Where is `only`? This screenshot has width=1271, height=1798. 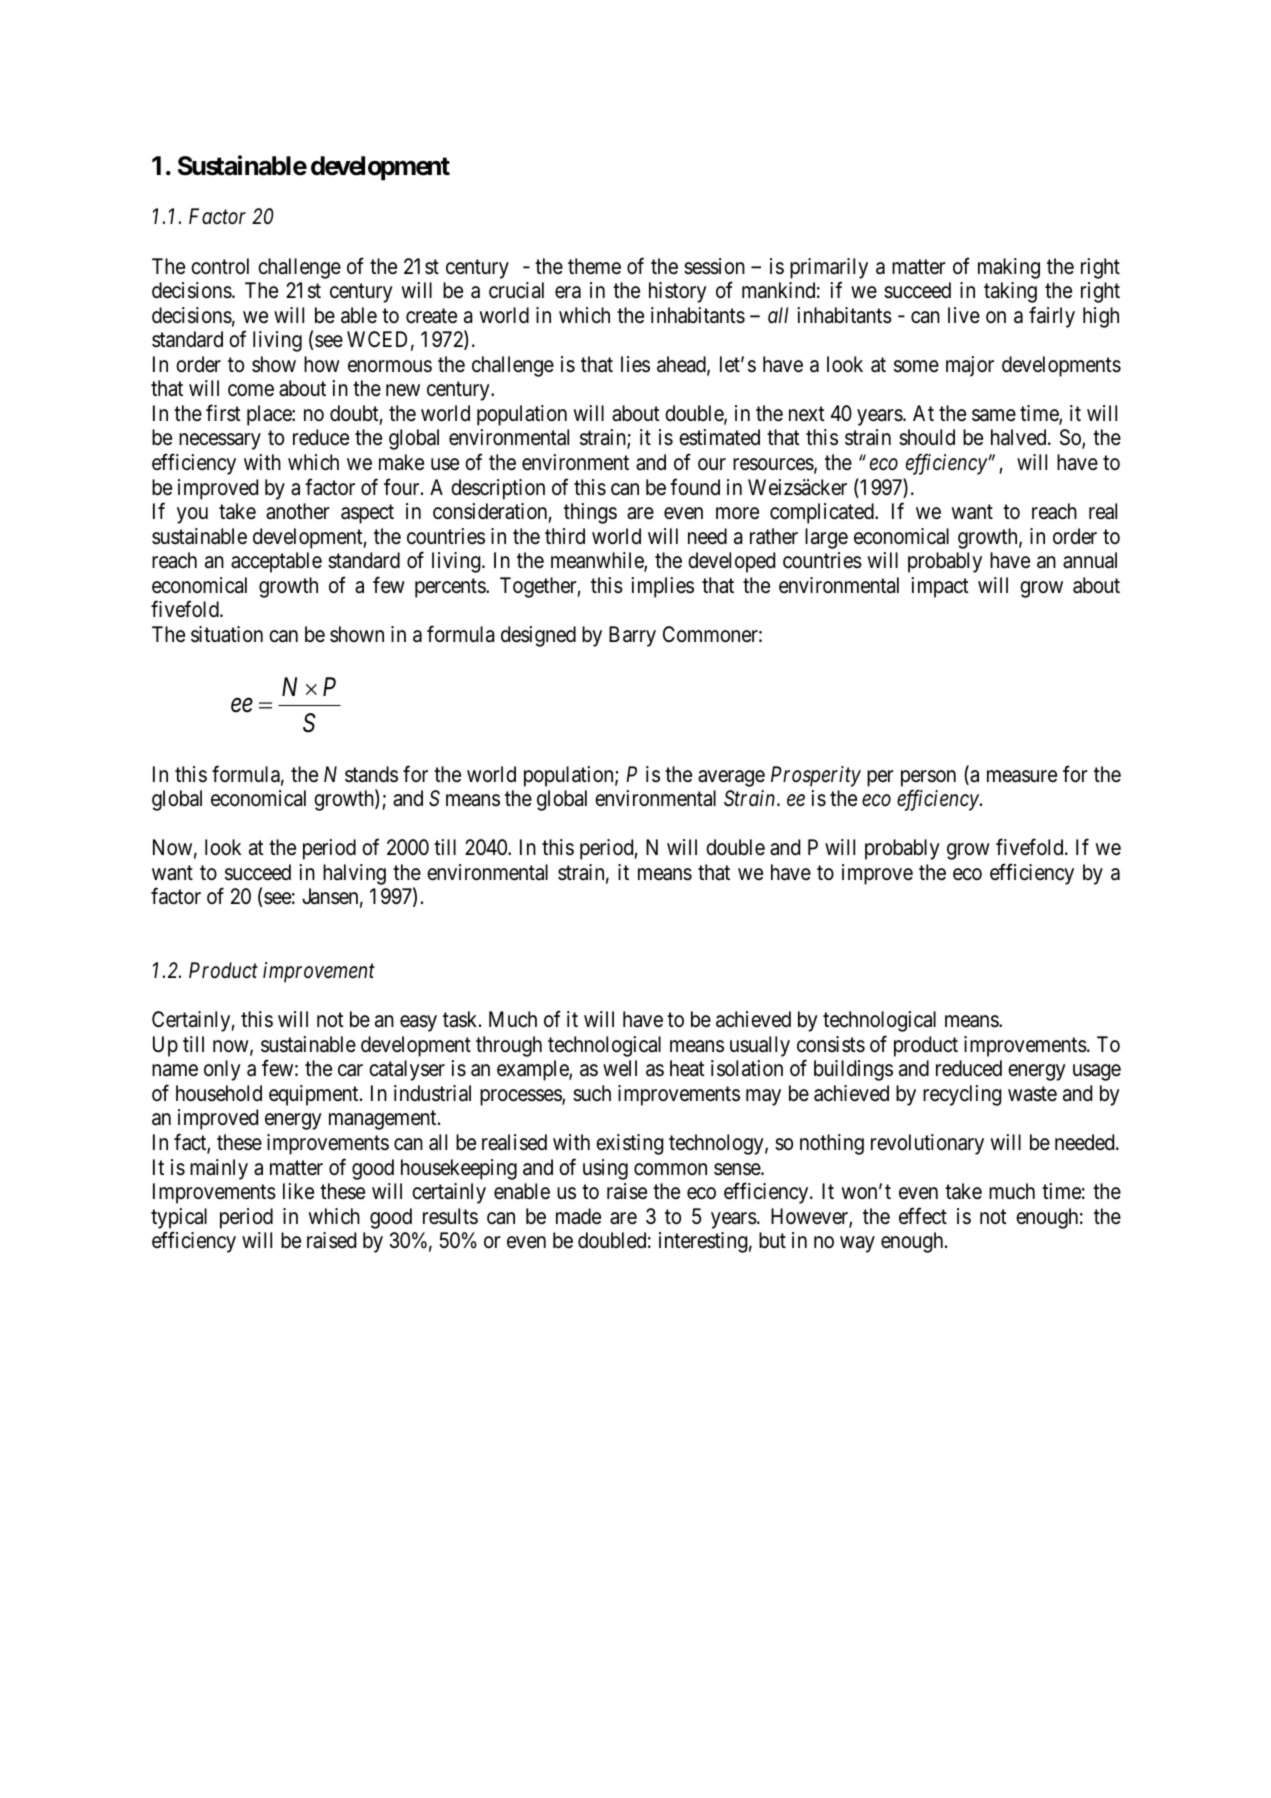 only is located at coordinates (222, 1070).
